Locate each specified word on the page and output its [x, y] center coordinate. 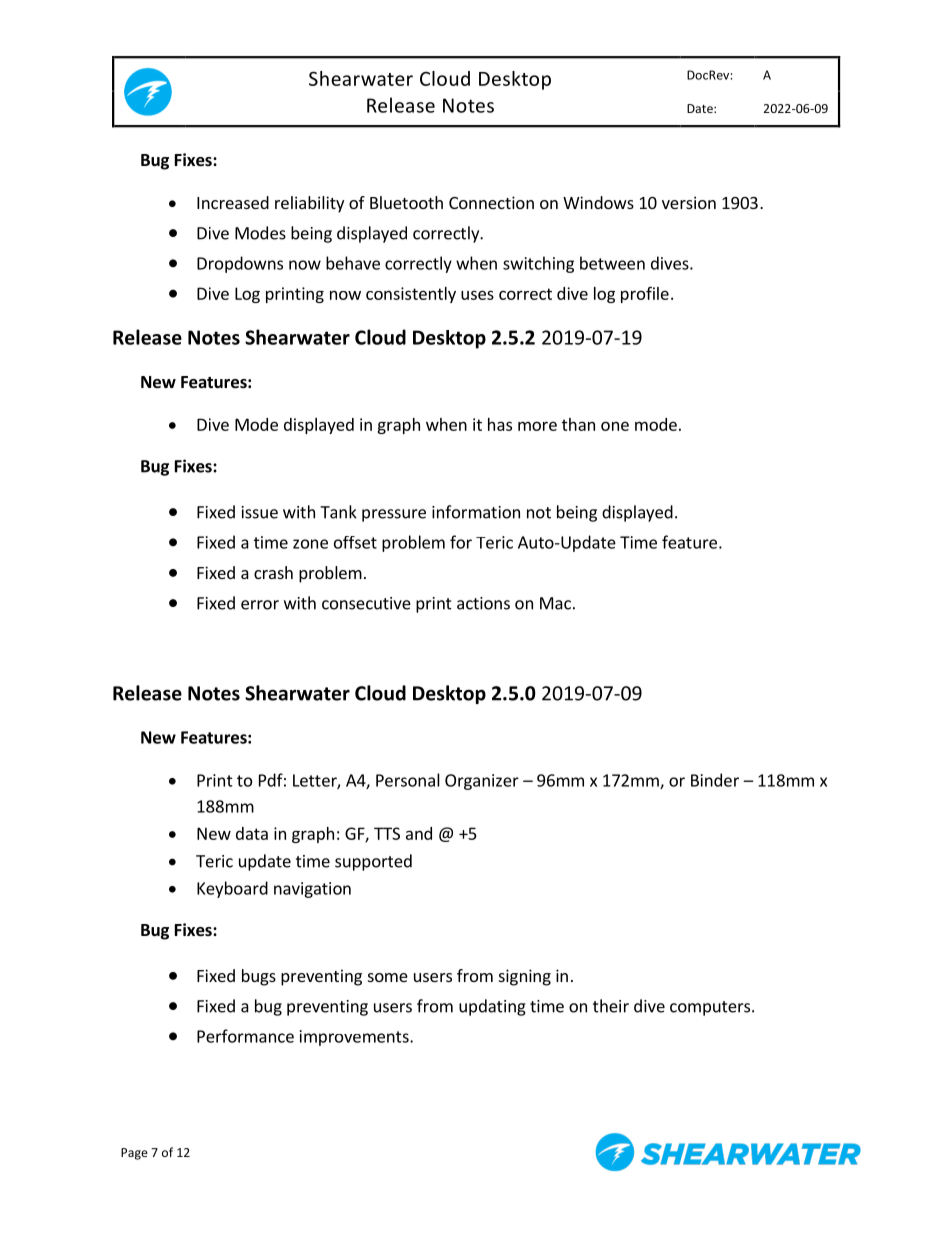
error [260, 605]
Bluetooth [406, 202]
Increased [233, 202]
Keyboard [232, 889]
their [611, 1006]
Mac [555, 603]
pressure [394, 515]
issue [260, 512]
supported [373, 862]
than [578, 424]
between [612, 263]
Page [134, 1154]
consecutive [366, 603]
